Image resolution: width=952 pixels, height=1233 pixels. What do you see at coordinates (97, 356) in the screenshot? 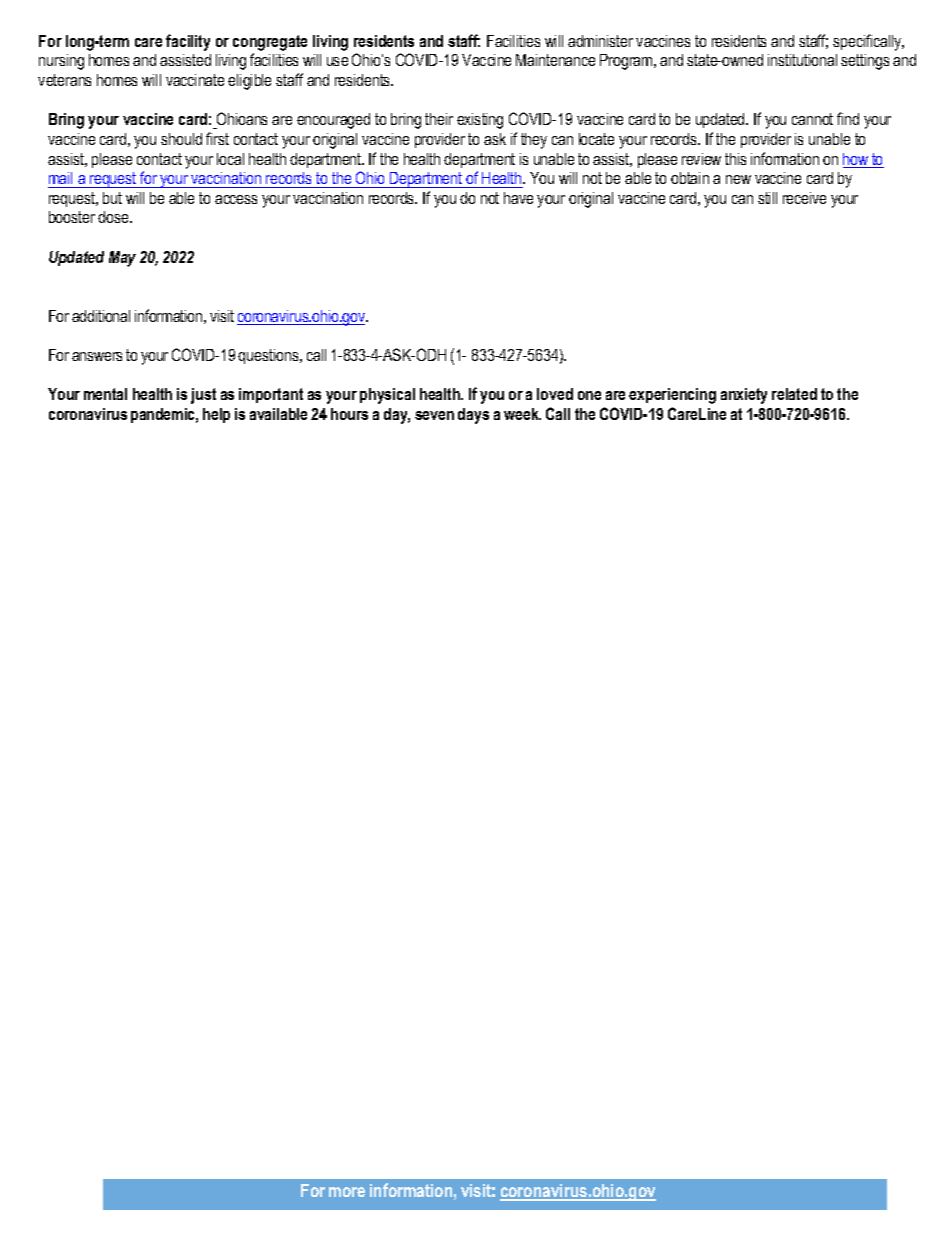
I see `answers` at bounding box center [97, 356].
